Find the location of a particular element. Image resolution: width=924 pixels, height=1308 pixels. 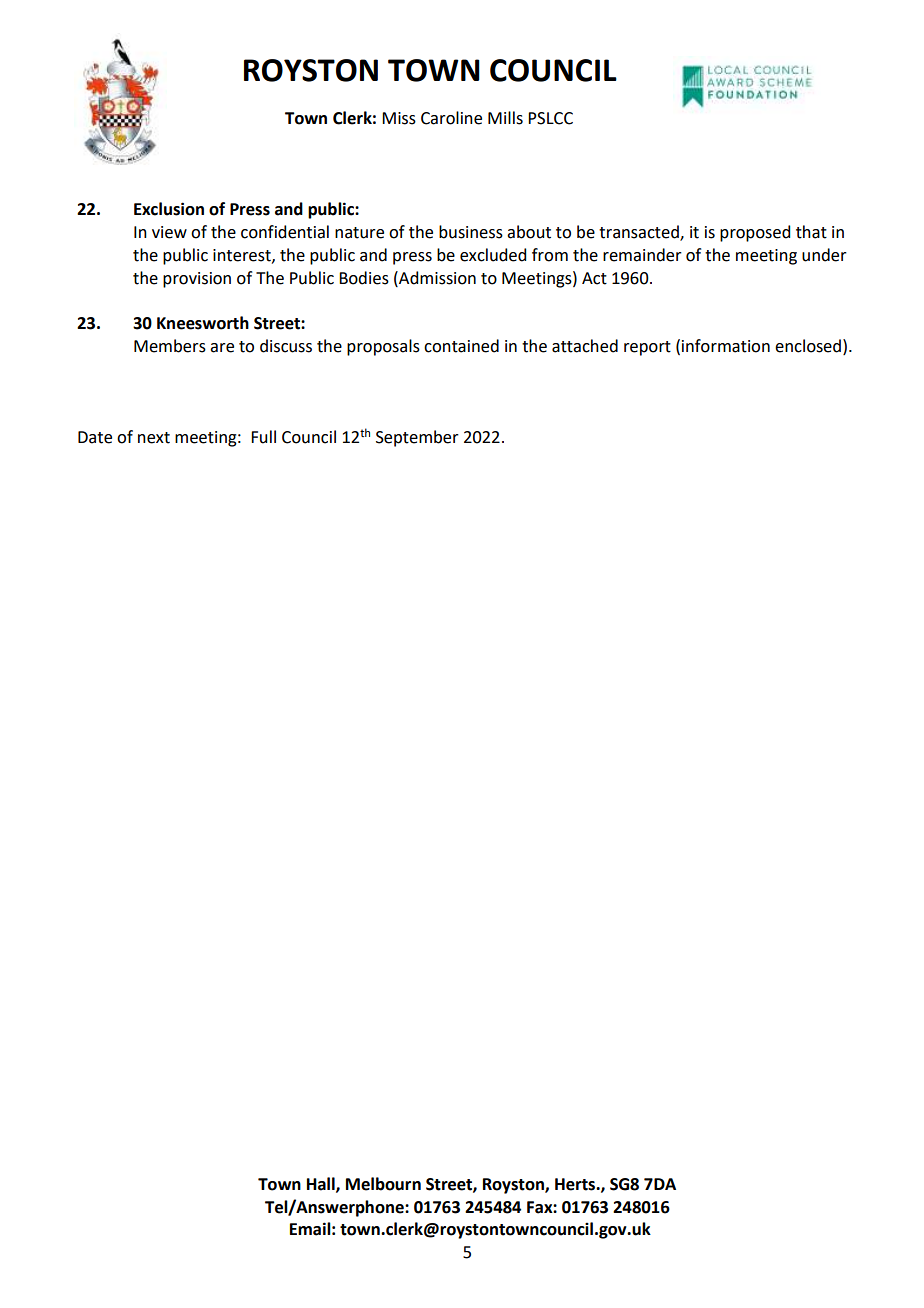

Full is located at coordinates (263, 437).
